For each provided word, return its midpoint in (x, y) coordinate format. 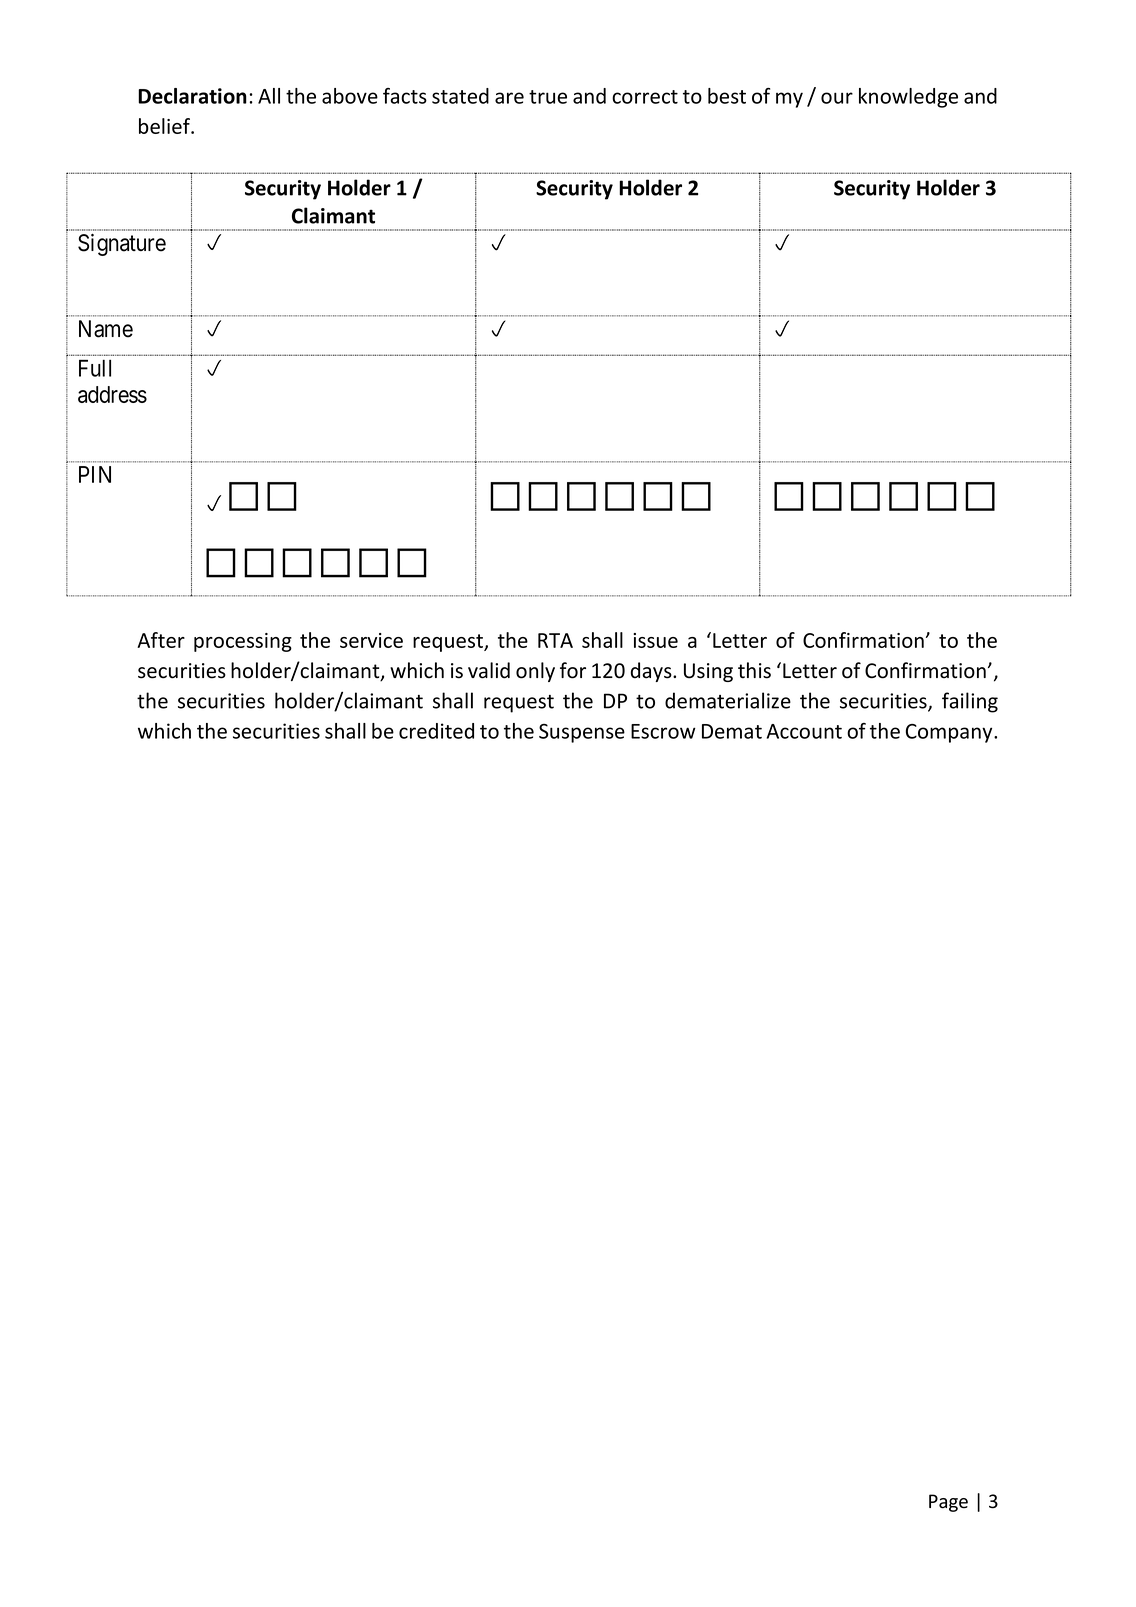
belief (165, 126)
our (837, 98)
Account (804, 731)
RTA (555, 640)
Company (950, 733)
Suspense (582, 733)
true (548, 97)
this (754, 670)
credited (436, 731)
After (161, 640)
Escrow (663, 731)
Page (948, 1503)
